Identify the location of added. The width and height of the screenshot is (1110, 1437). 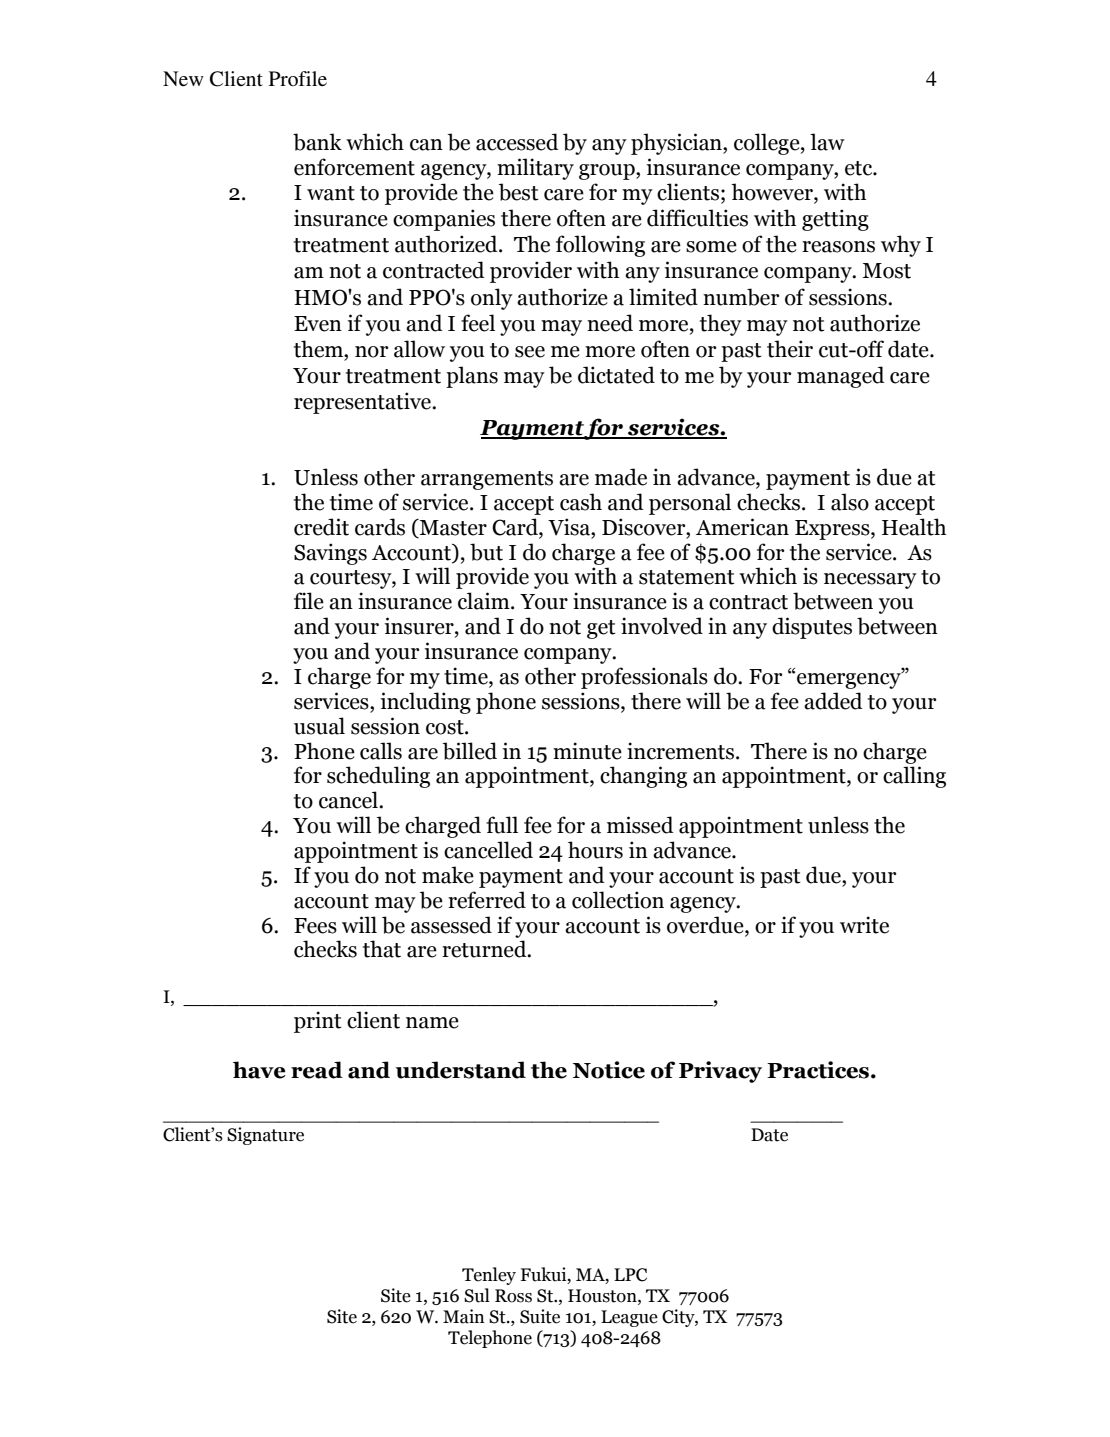
(833, 701).
